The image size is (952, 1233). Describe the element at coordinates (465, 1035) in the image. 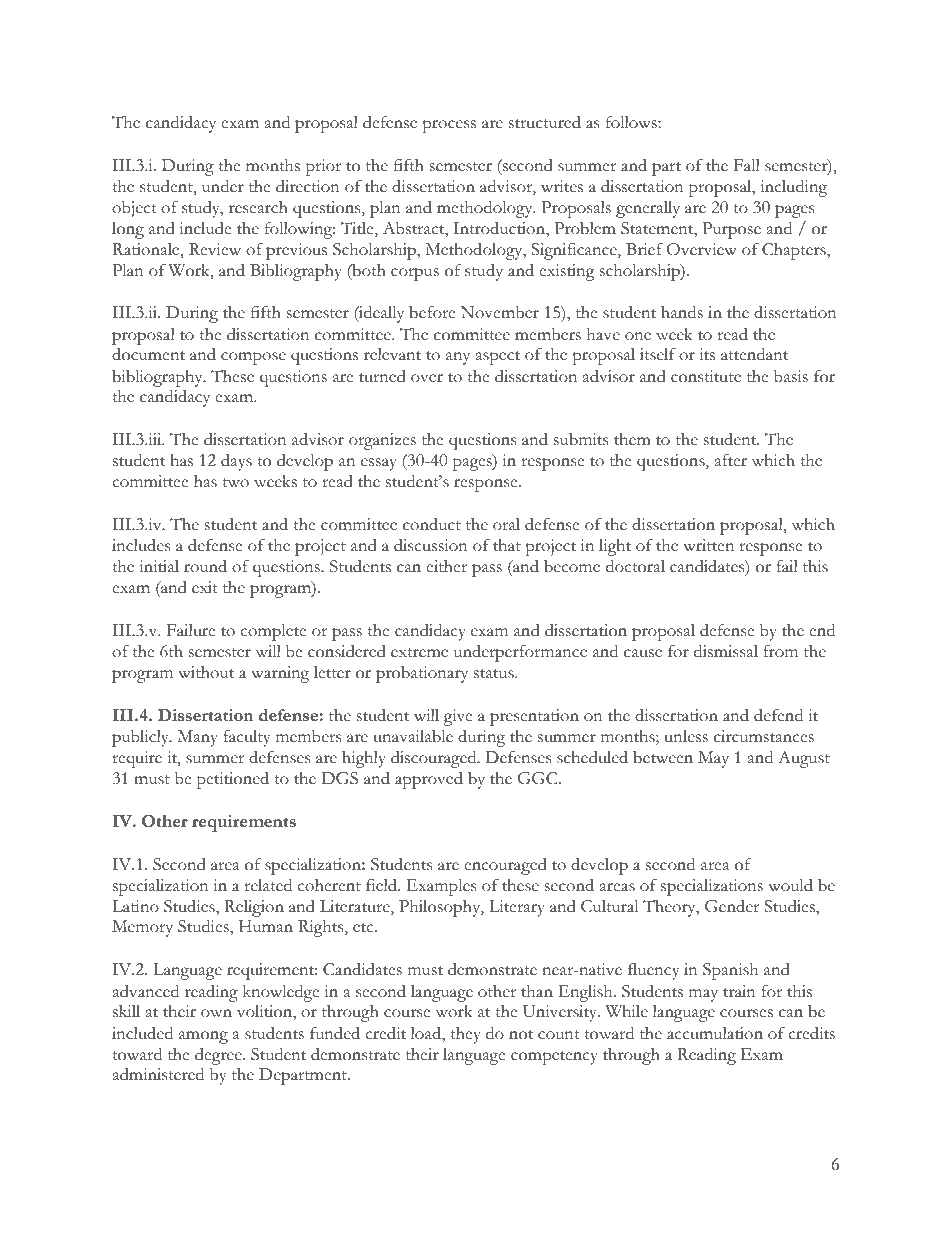

I see `they` at that location.
